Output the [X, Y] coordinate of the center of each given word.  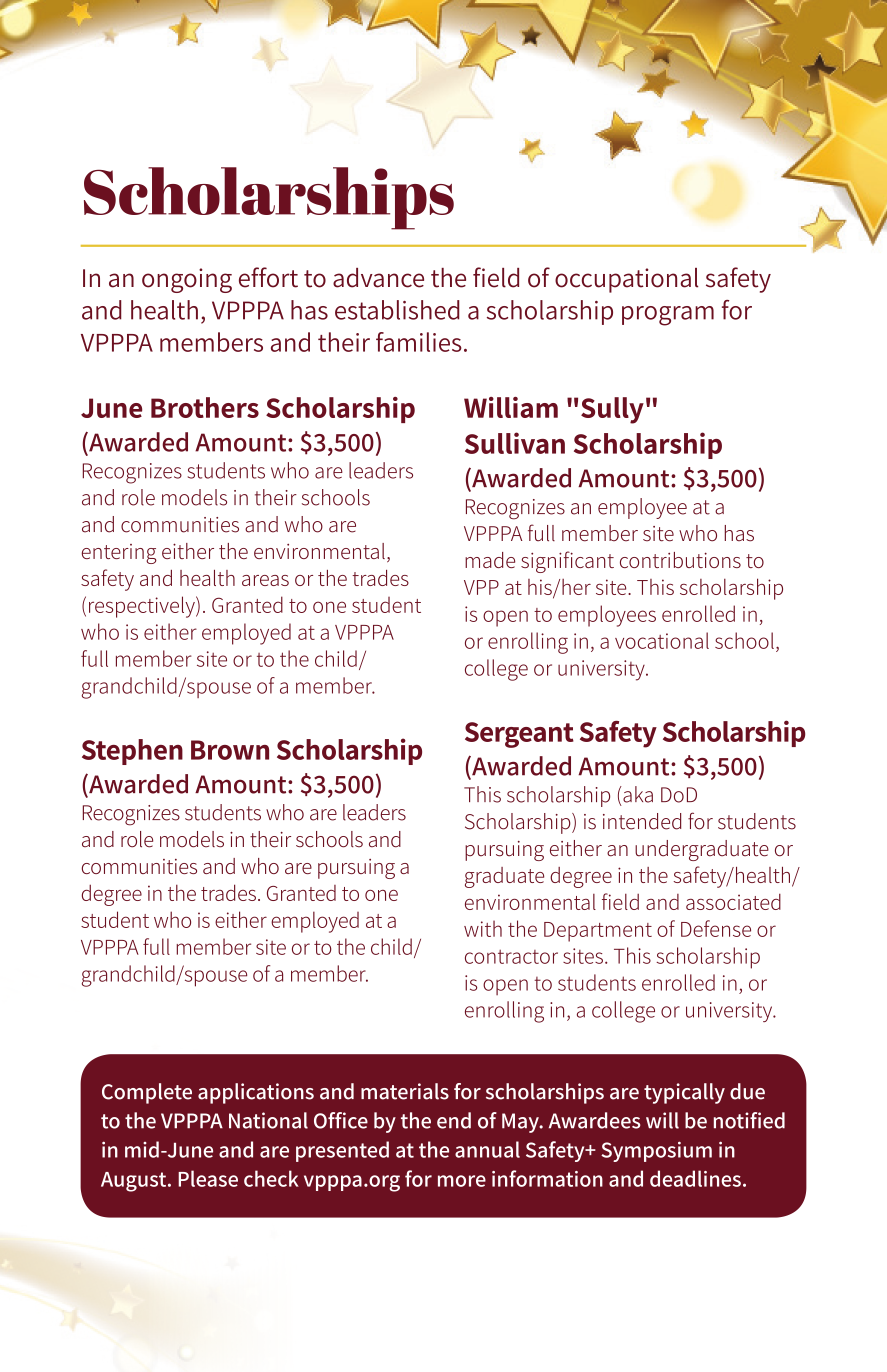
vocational [662, 640]
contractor [511, 957]
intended [642, 821]
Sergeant [519, 735]
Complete [147, 1093]
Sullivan [515, 443]
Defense [716, 928]
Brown [230, 750]
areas [265, 580]
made [490, 560]
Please [208, 1178]
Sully [612, 410]
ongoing [187, 280]
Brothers [205, 407]
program [668, 316]
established [397, 310]
